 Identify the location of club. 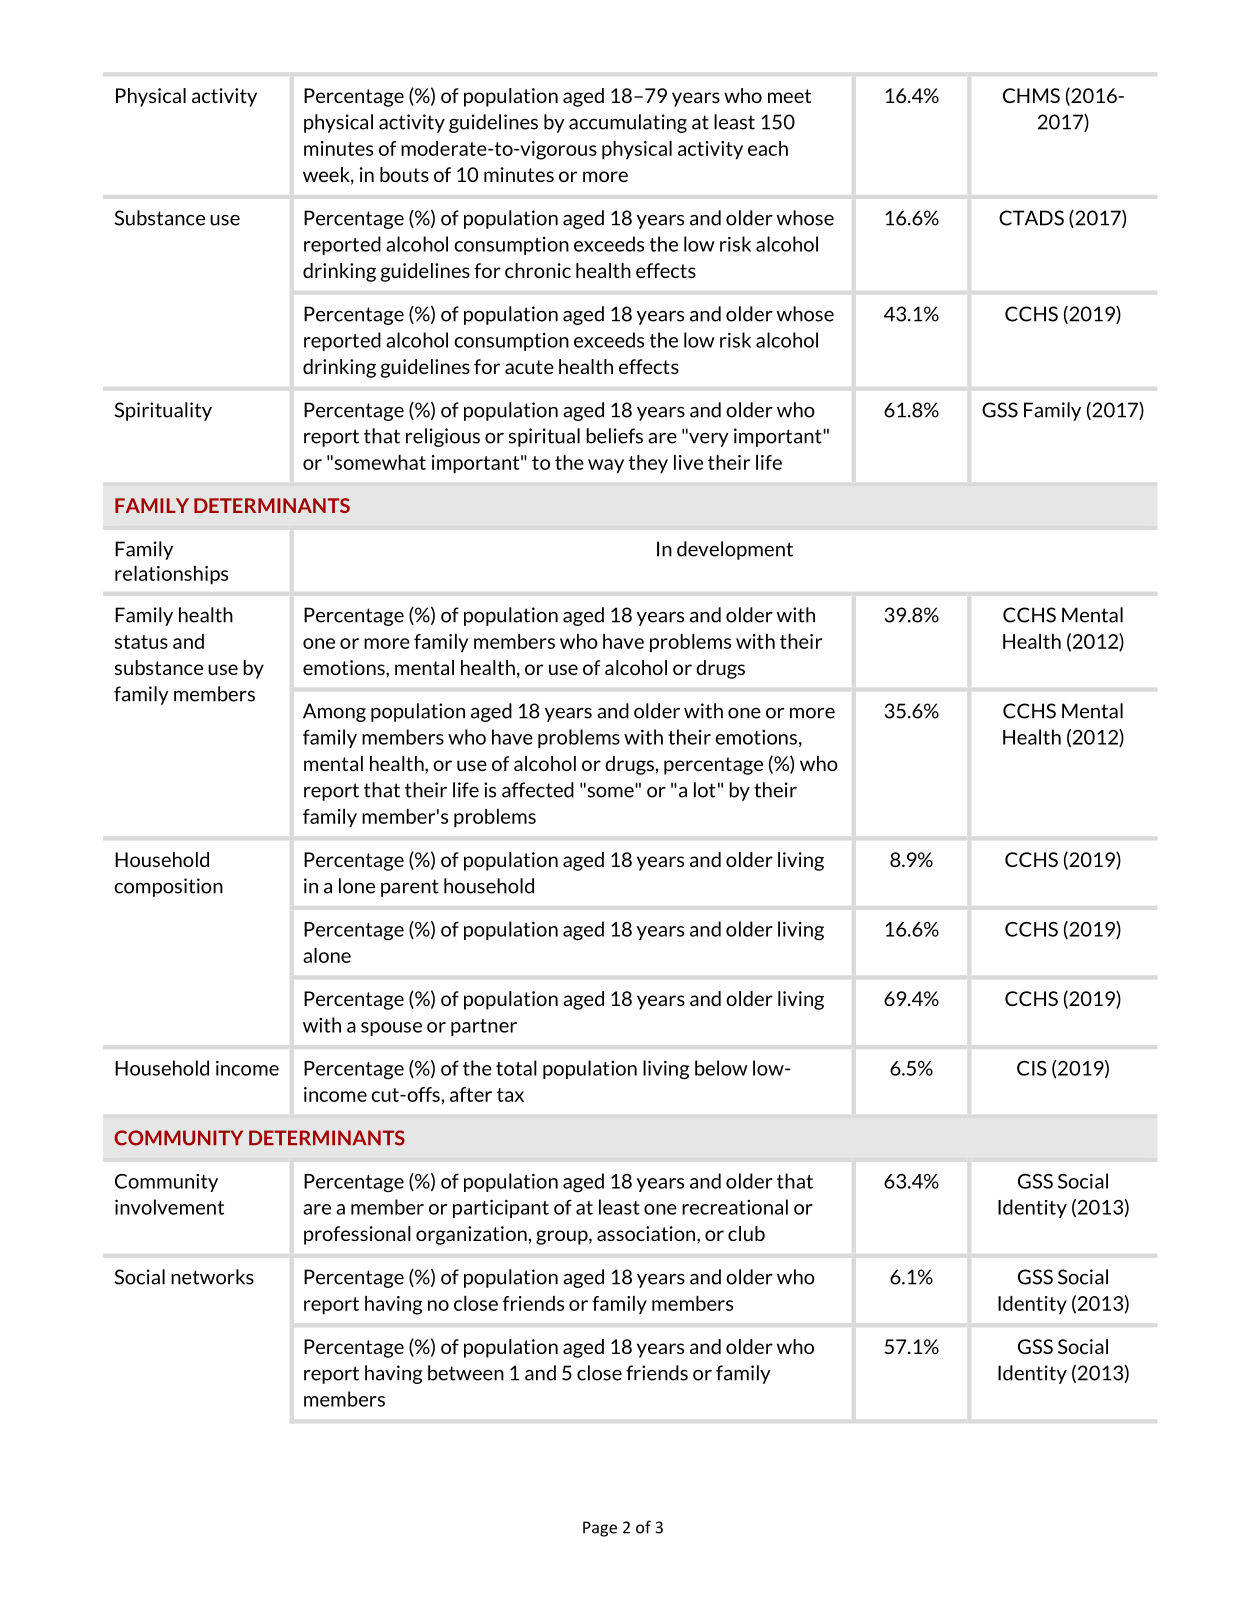
(746, 1233).
